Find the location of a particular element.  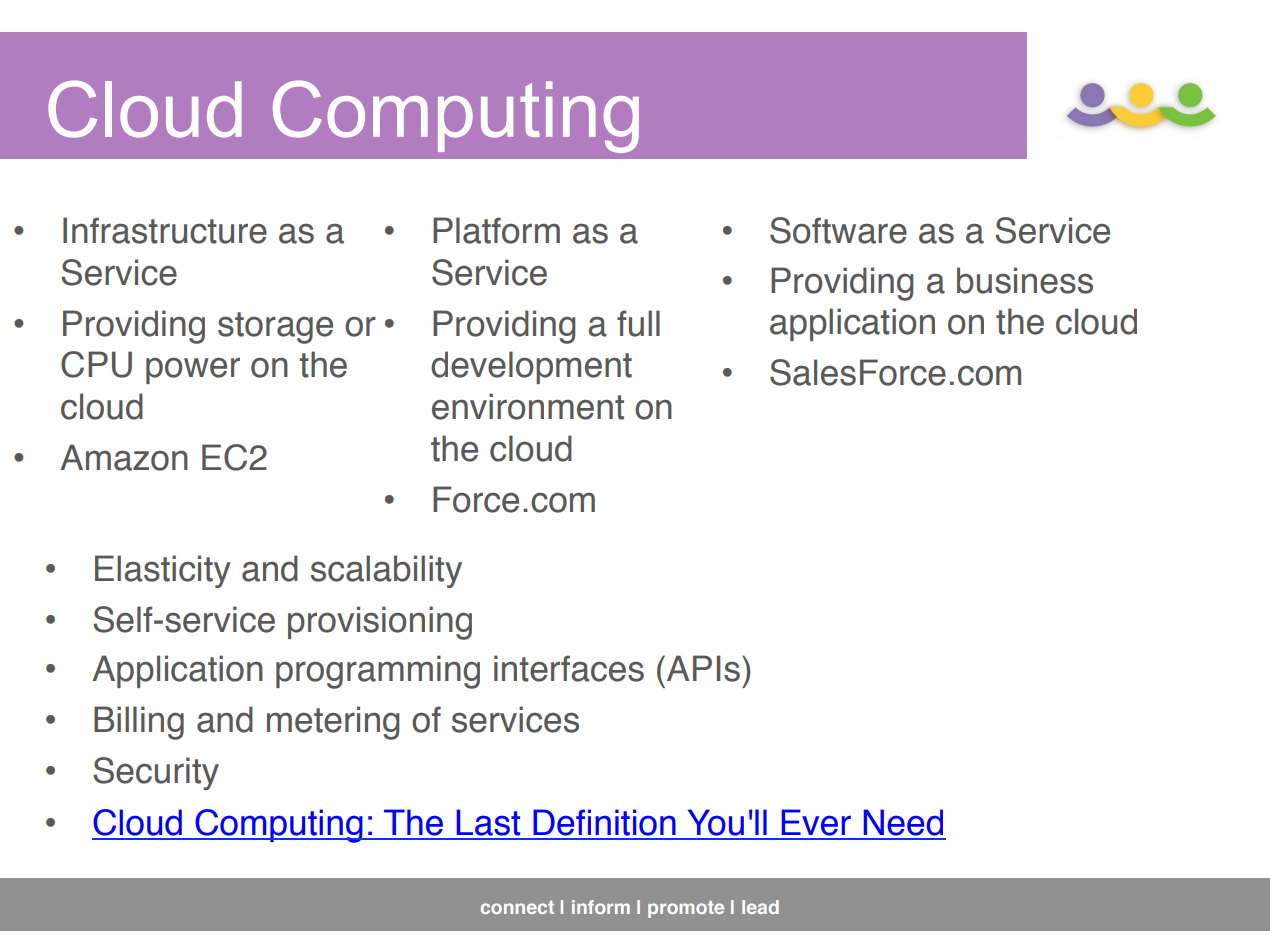

connect is located at coordinates (517, 907).
